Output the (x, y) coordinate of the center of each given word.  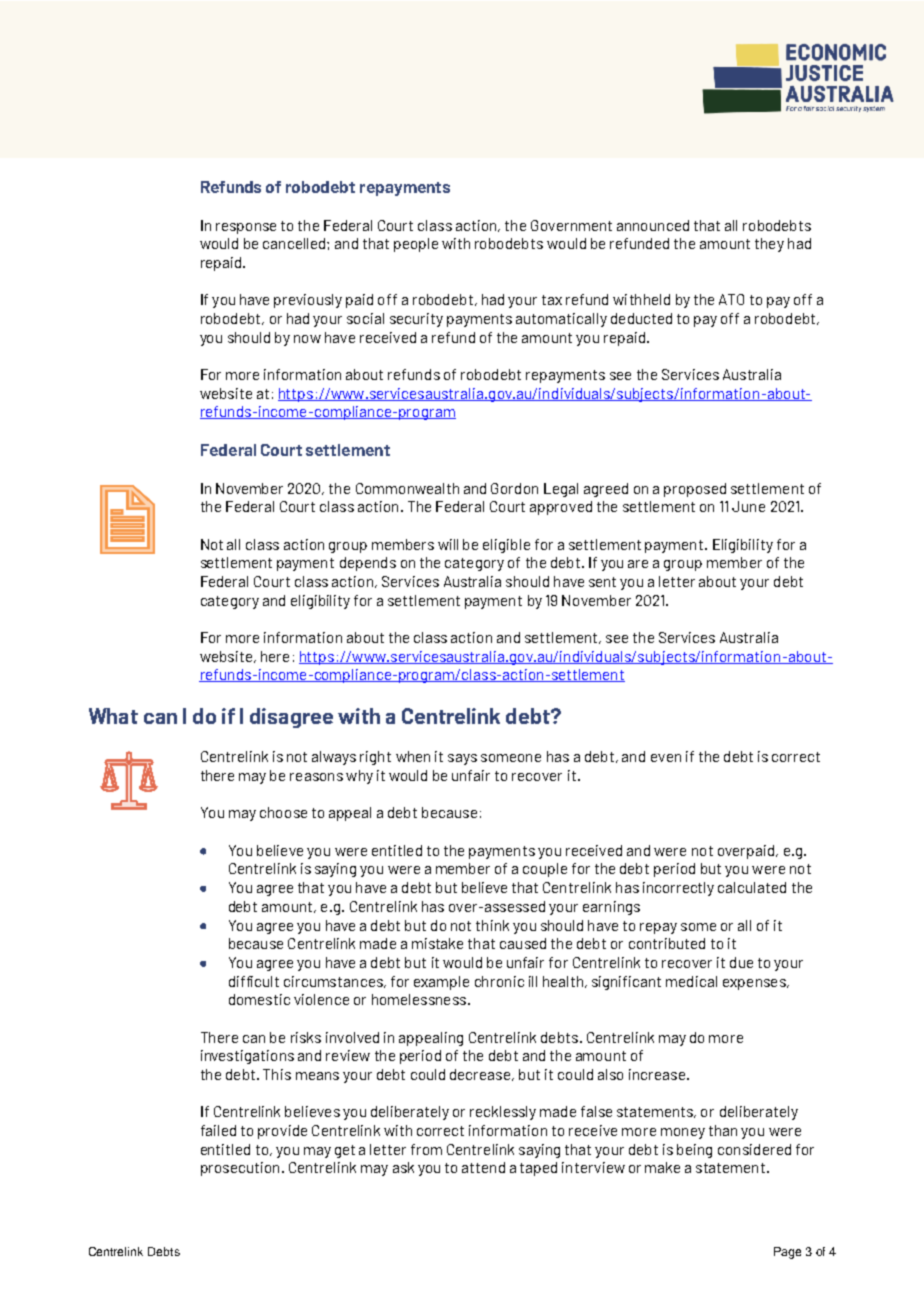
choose (283, 812)
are (638, 564)
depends (368, 564)
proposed (695, 490)
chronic (499, 981)
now (307, 339)
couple (545, 870)
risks (306, 1037)
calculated (752, 887)
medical (691, 981)
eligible (506, 546)
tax (552, 300)
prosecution (240, 1169)
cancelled (295, 243)
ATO (731, 299)
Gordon (514, 488)
